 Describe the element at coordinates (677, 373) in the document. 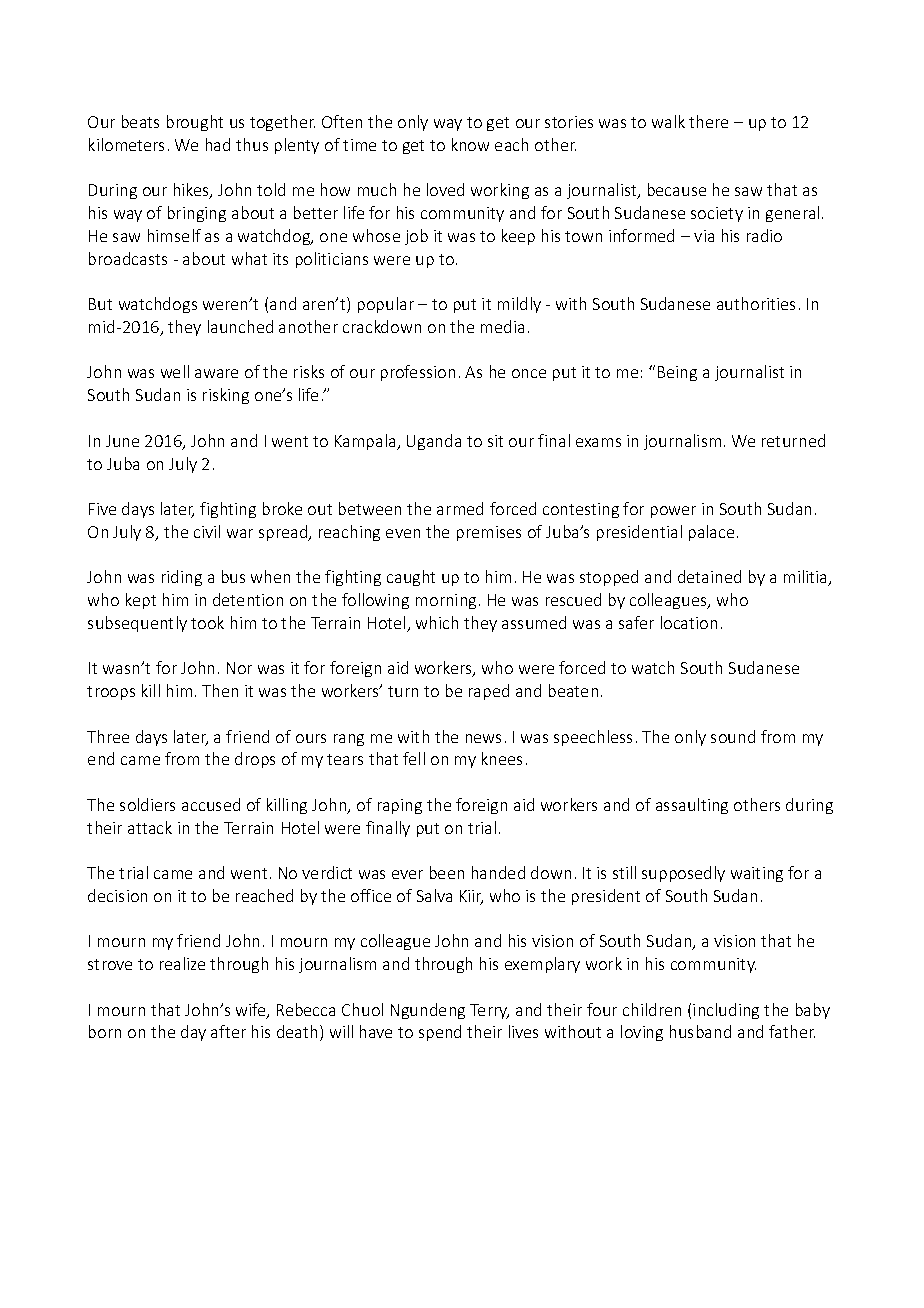

I see `Being` at that location.
